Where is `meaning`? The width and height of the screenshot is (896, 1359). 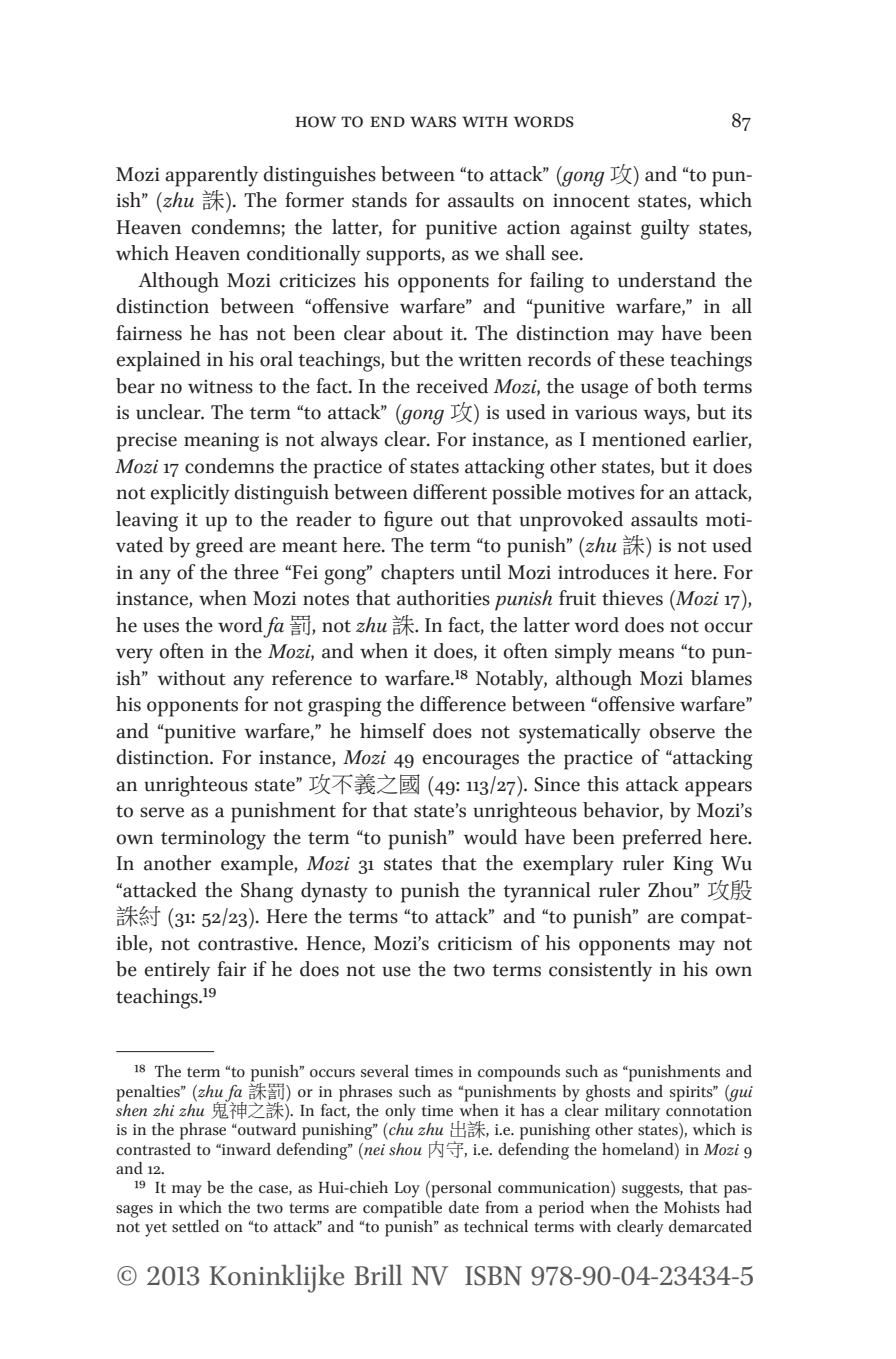
meaning is located at coordinates (221, 442).
